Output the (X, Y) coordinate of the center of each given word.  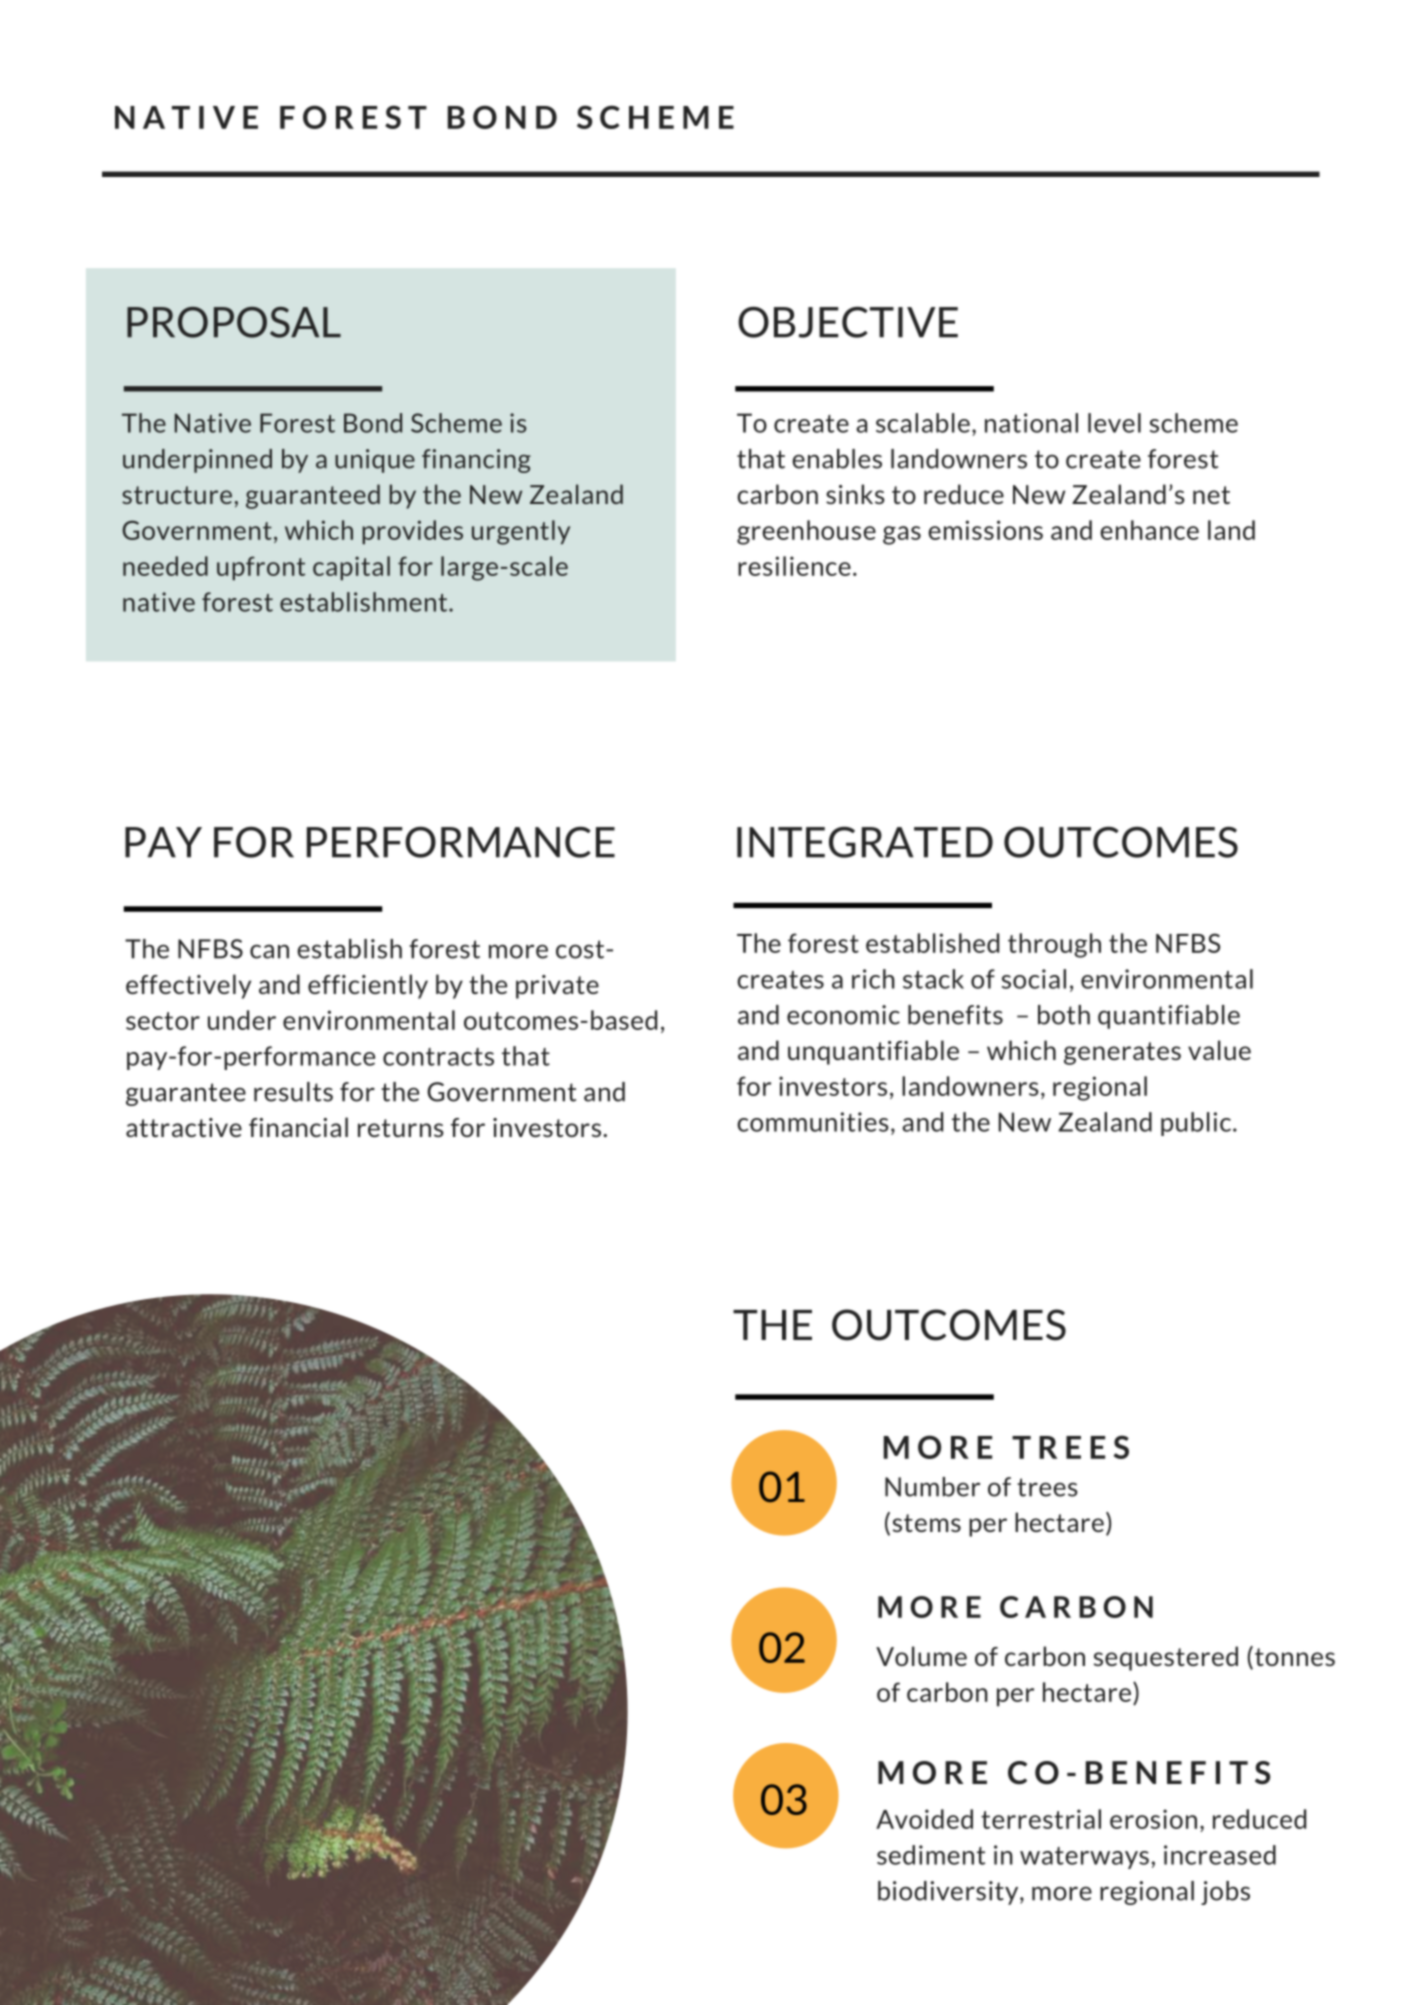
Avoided (924, 1819)
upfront (261, 568)
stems (926, 1523)
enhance (1149, 530)
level (1114, 423)
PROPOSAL (234, 322)
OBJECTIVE (848, 322)
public (1196, 1124)
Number (932, 1487)
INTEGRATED (865, 842)
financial (298, 1127)
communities (813, 1122)
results (293, 1092)
